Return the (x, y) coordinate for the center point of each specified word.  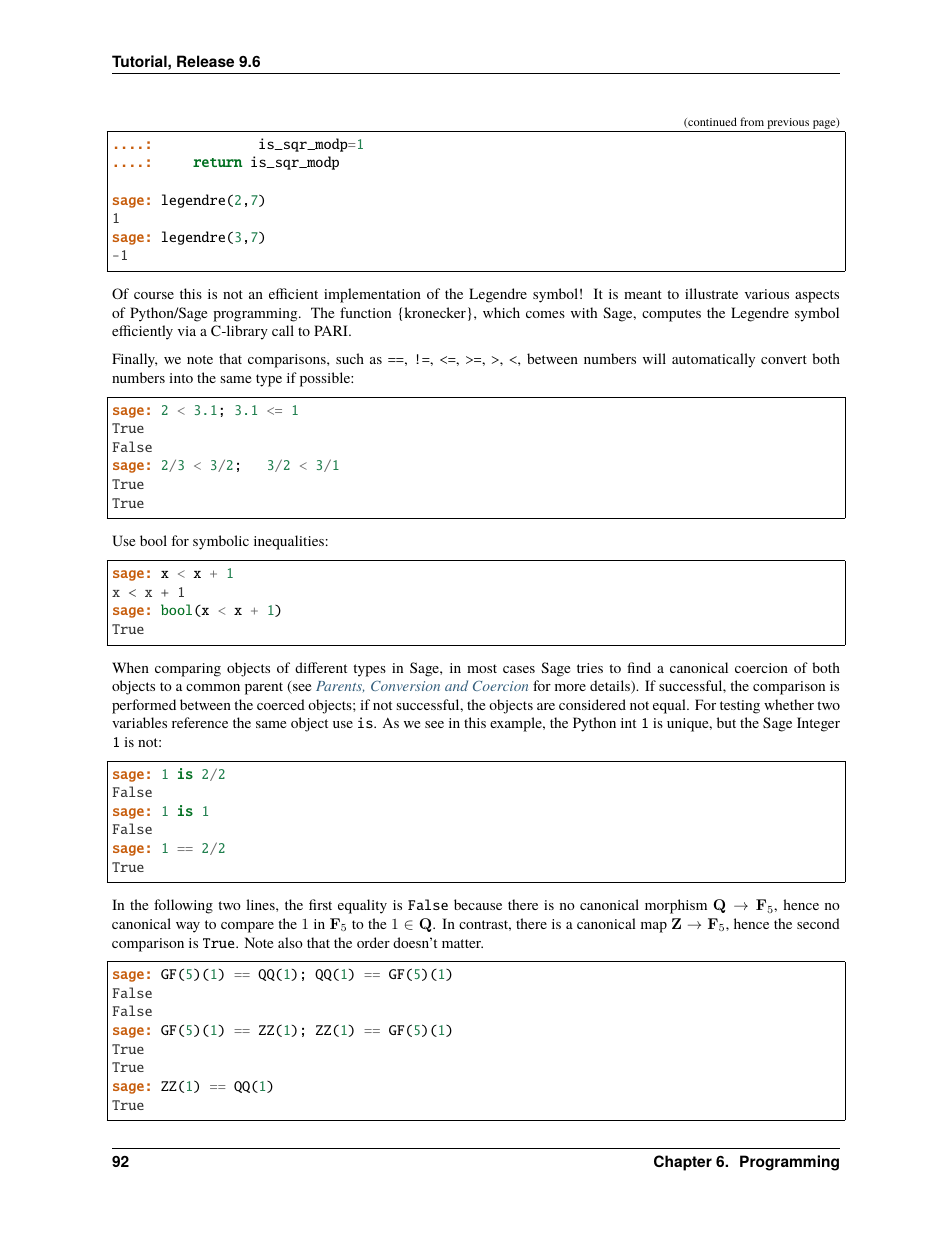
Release (205, 61)
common (213, 687)
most (482, 668)
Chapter (683, 1163)
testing (740, 707)
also (290, 942)
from (752, 121)
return (217, 162)
